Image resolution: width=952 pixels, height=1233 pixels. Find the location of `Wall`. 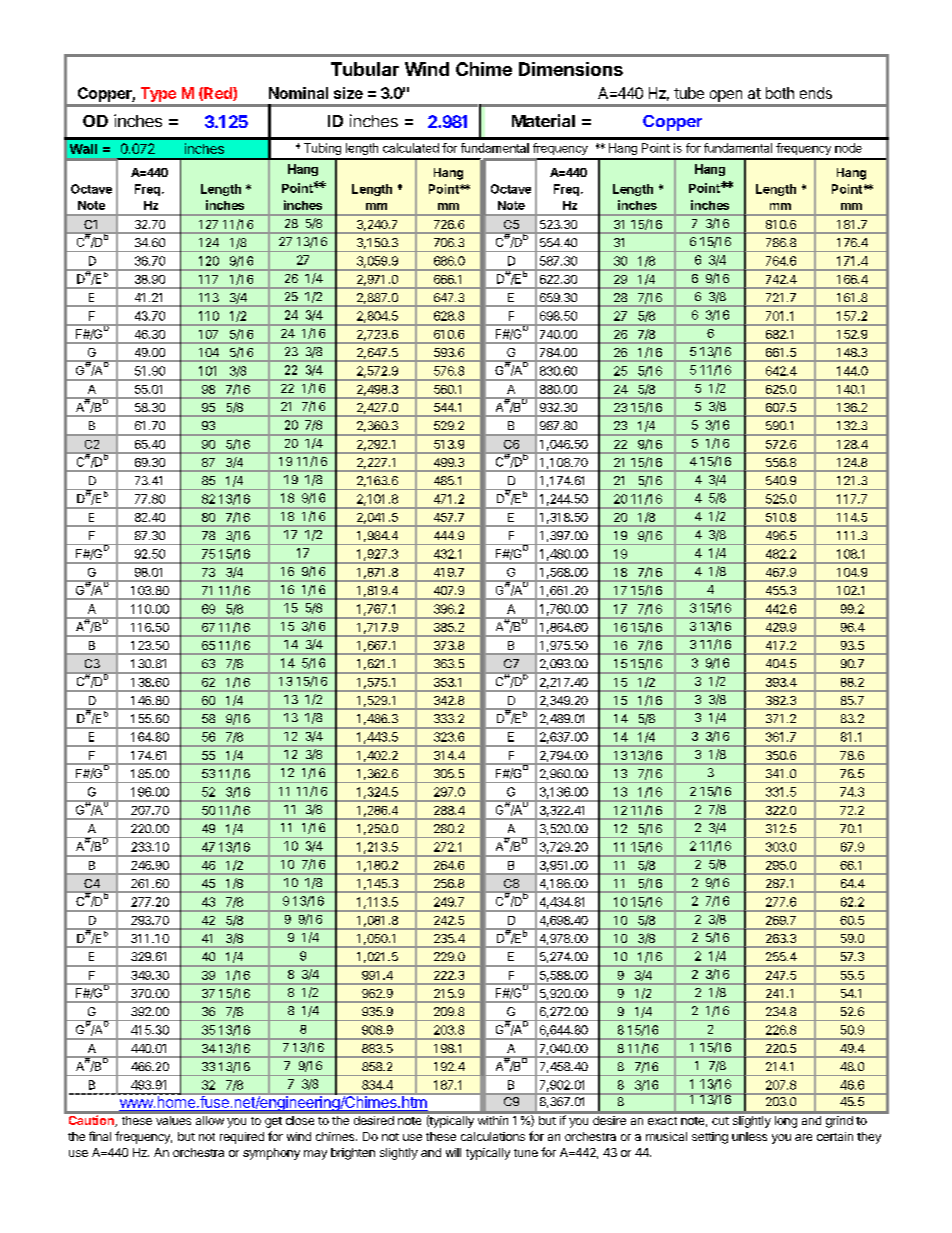

Wall is located at coordinates (83, 149).
